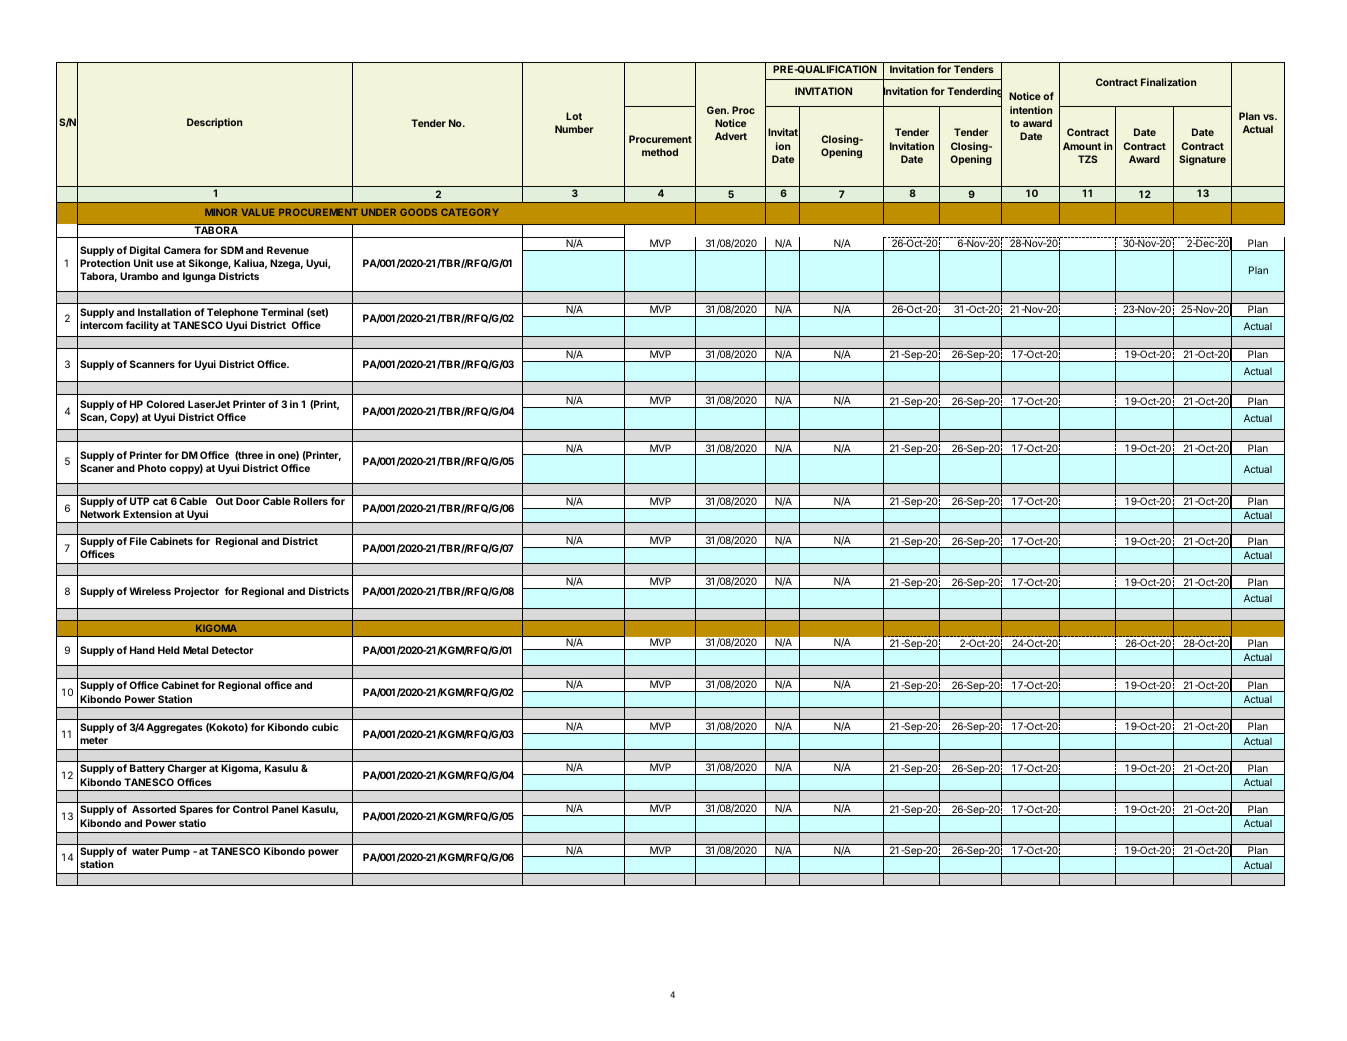 The width and height of the screenshot is (1347, 1041). I want to click on Door, so click(248, 501).
